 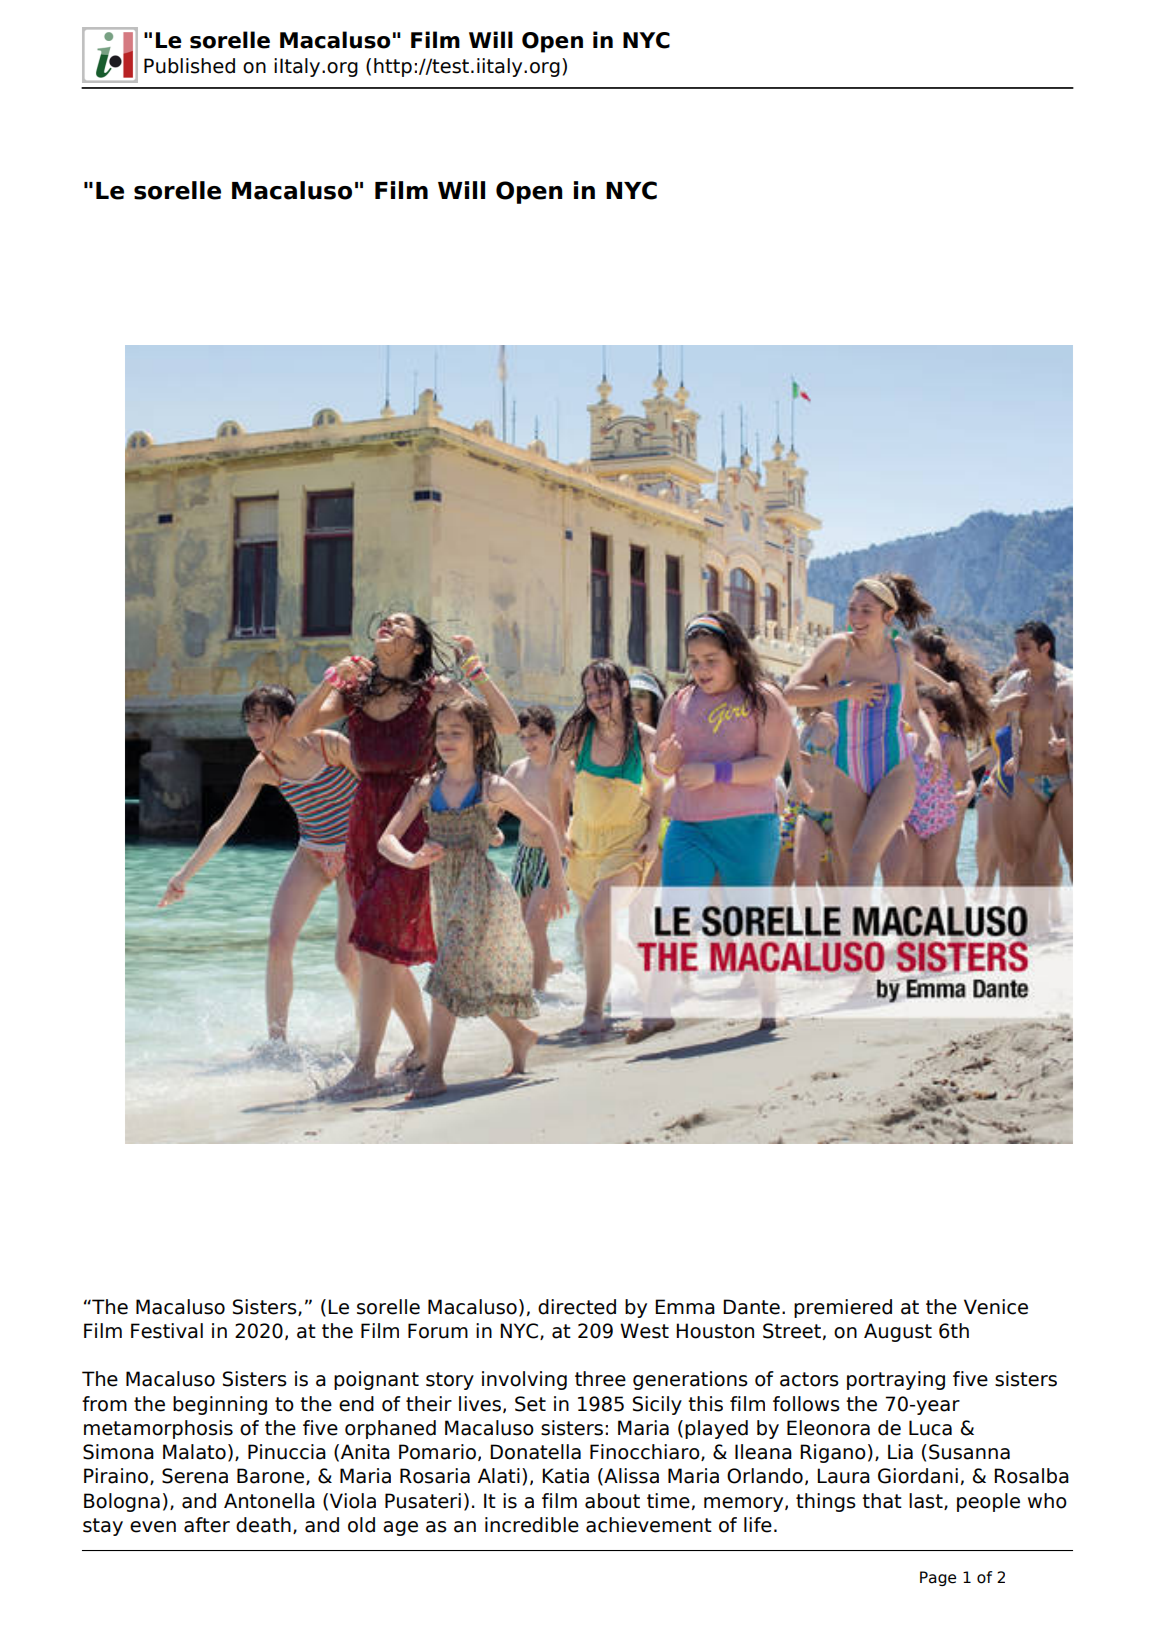 What do you see at coordinates (532, 1525) in the document?
I see `incredible` at bounding box center [532, 1525].
